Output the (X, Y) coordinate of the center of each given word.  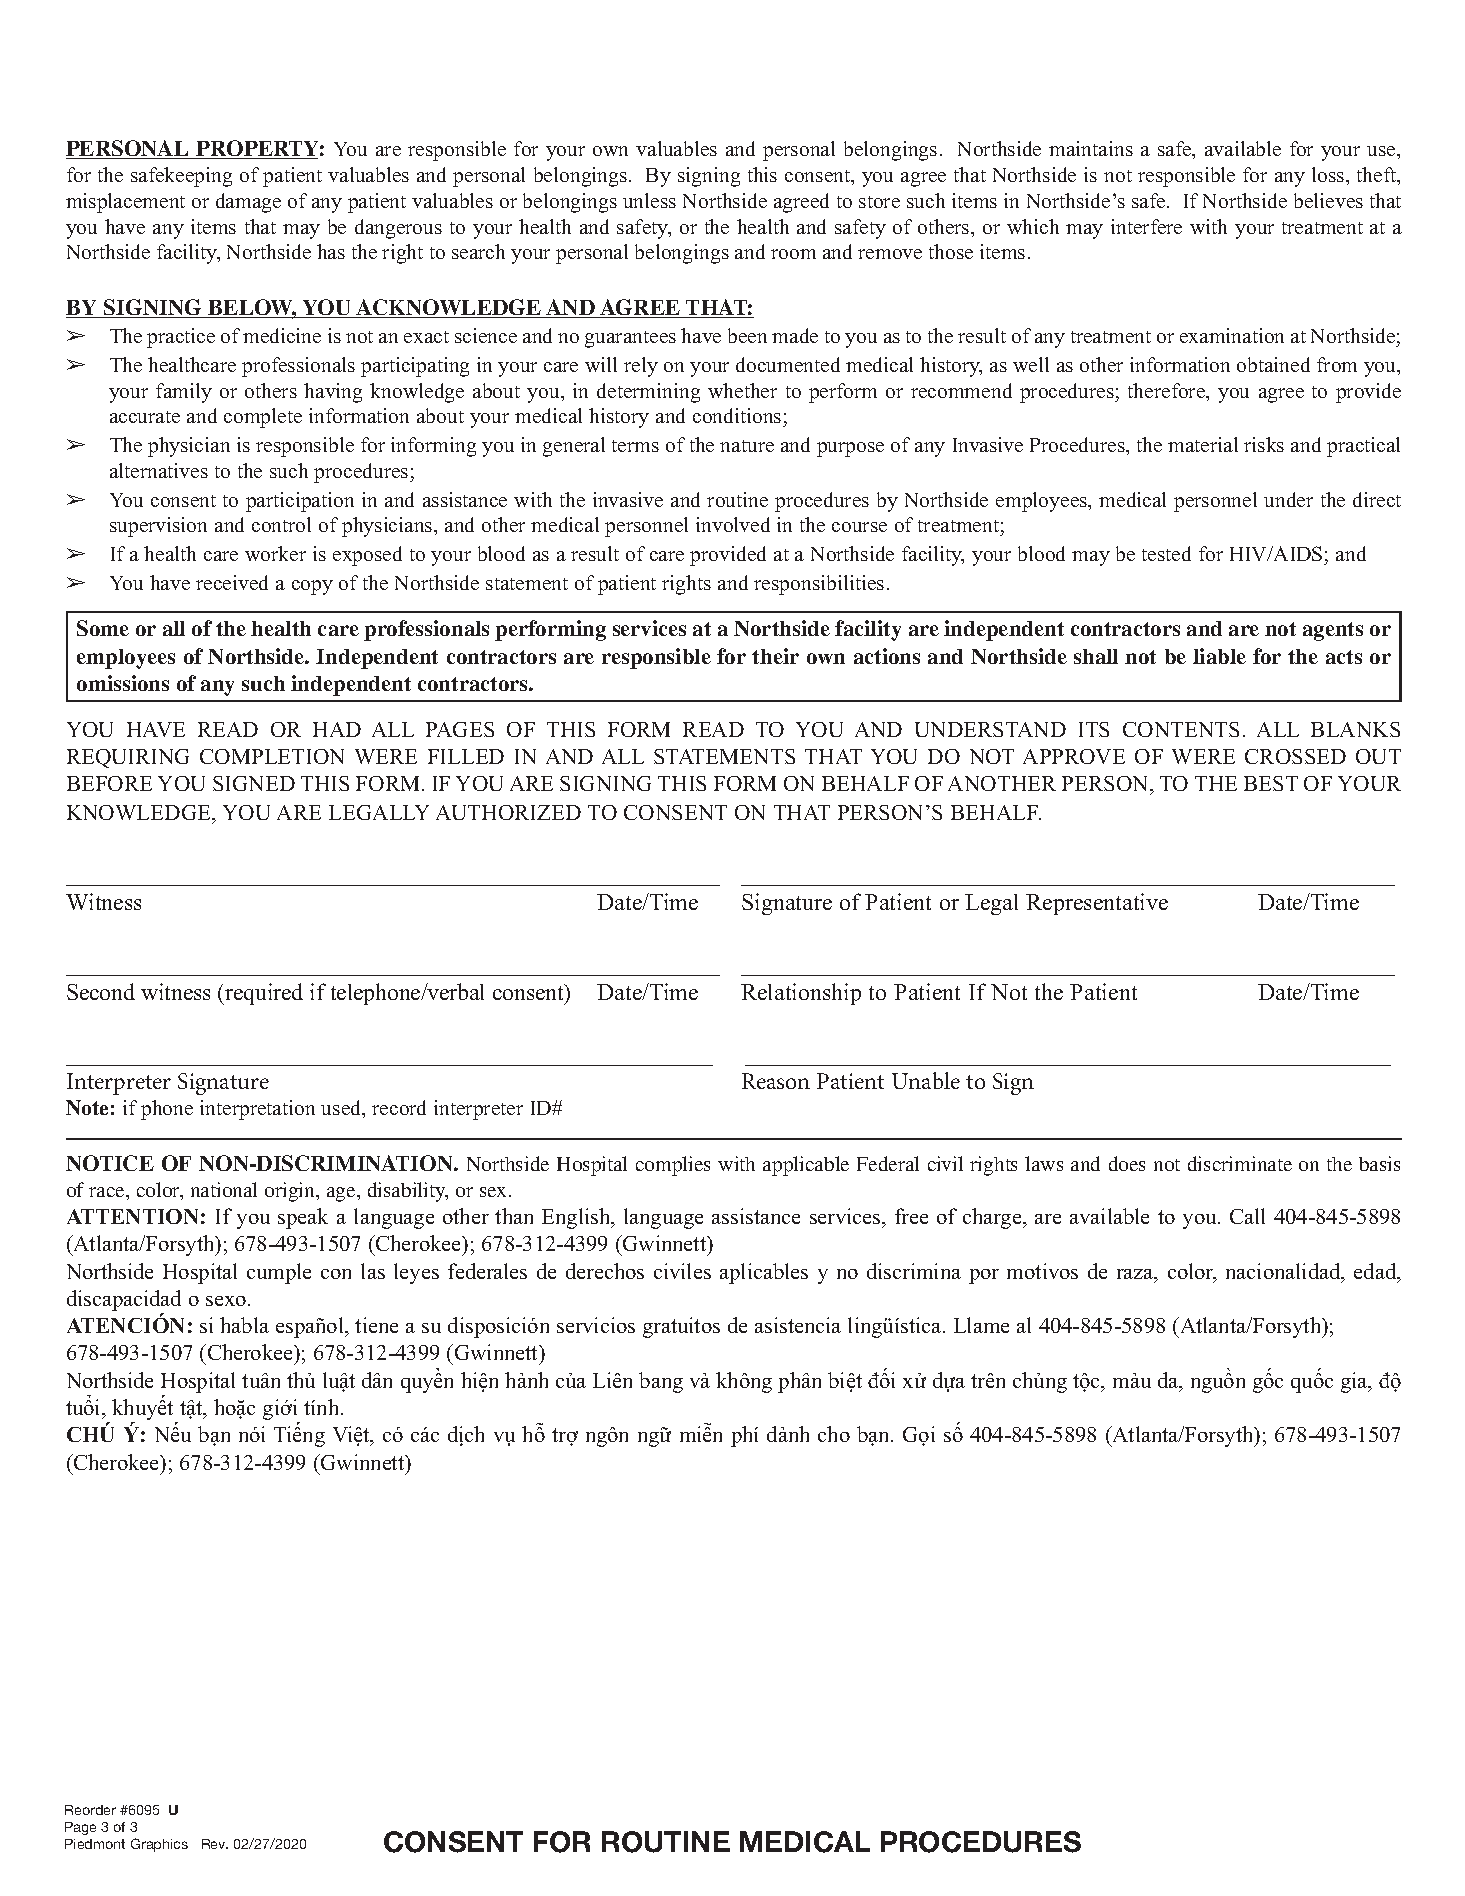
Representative (1097, 904)
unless (649, 200)
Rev (215, 1844)
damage (248, 203)
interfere (1146, 226)
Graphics (159, 1845)
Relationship (801, 994)
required (263, 994)
